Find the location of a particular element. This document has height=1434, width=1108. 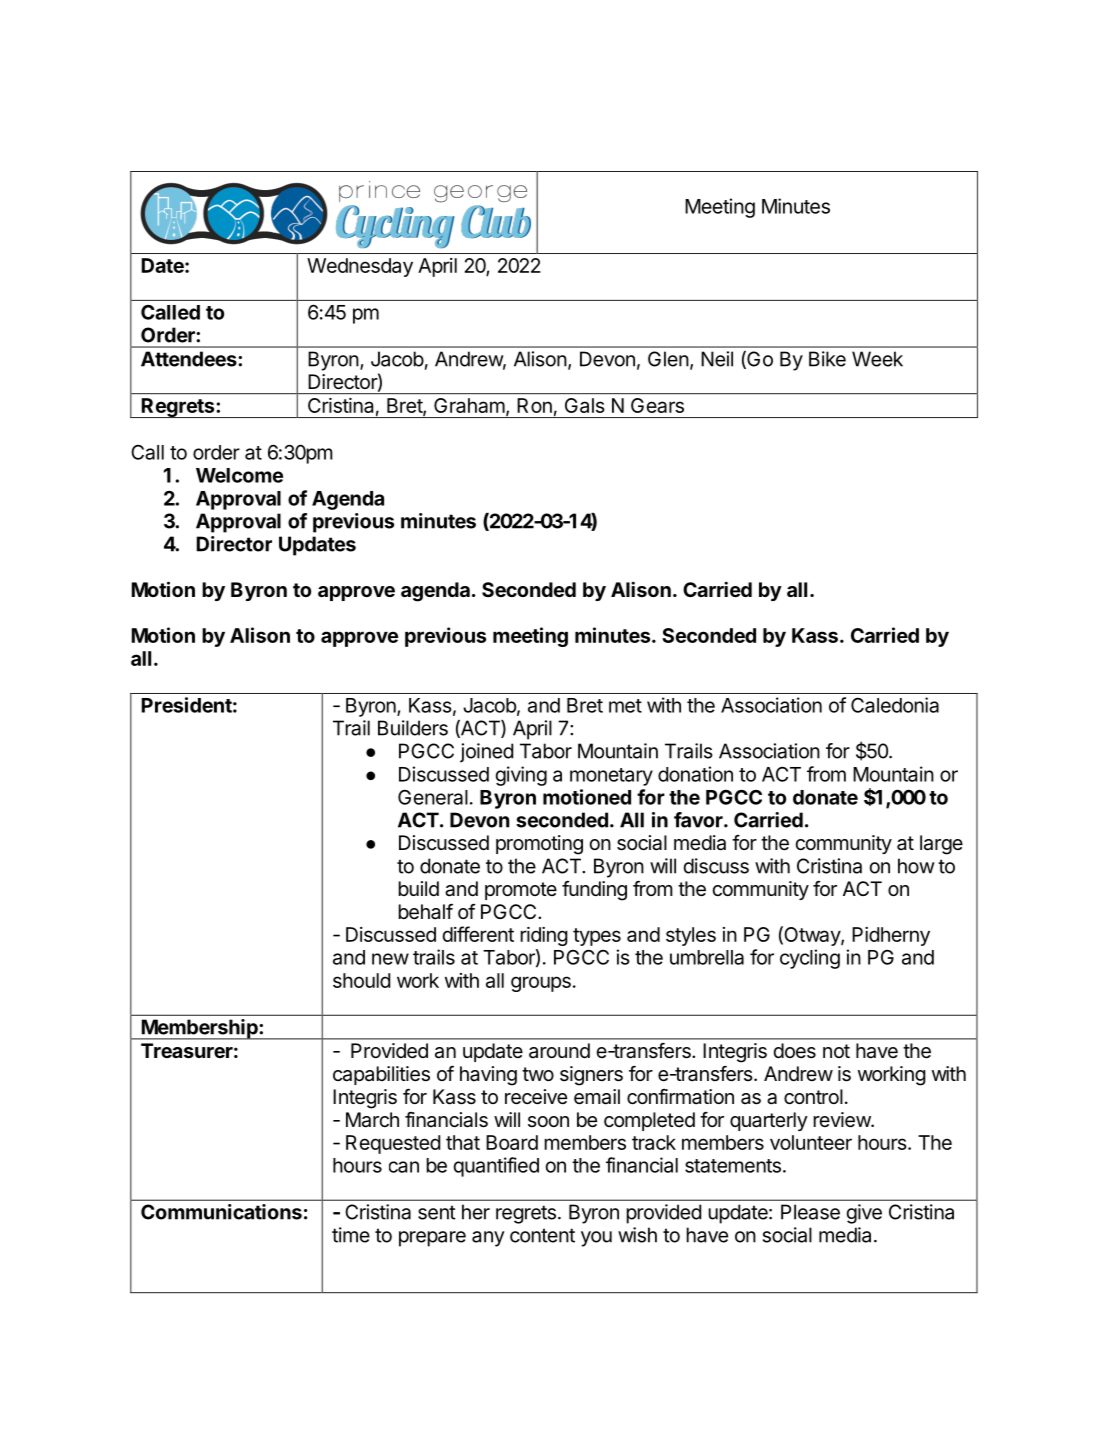

General is located at coordinates (433, 797).
